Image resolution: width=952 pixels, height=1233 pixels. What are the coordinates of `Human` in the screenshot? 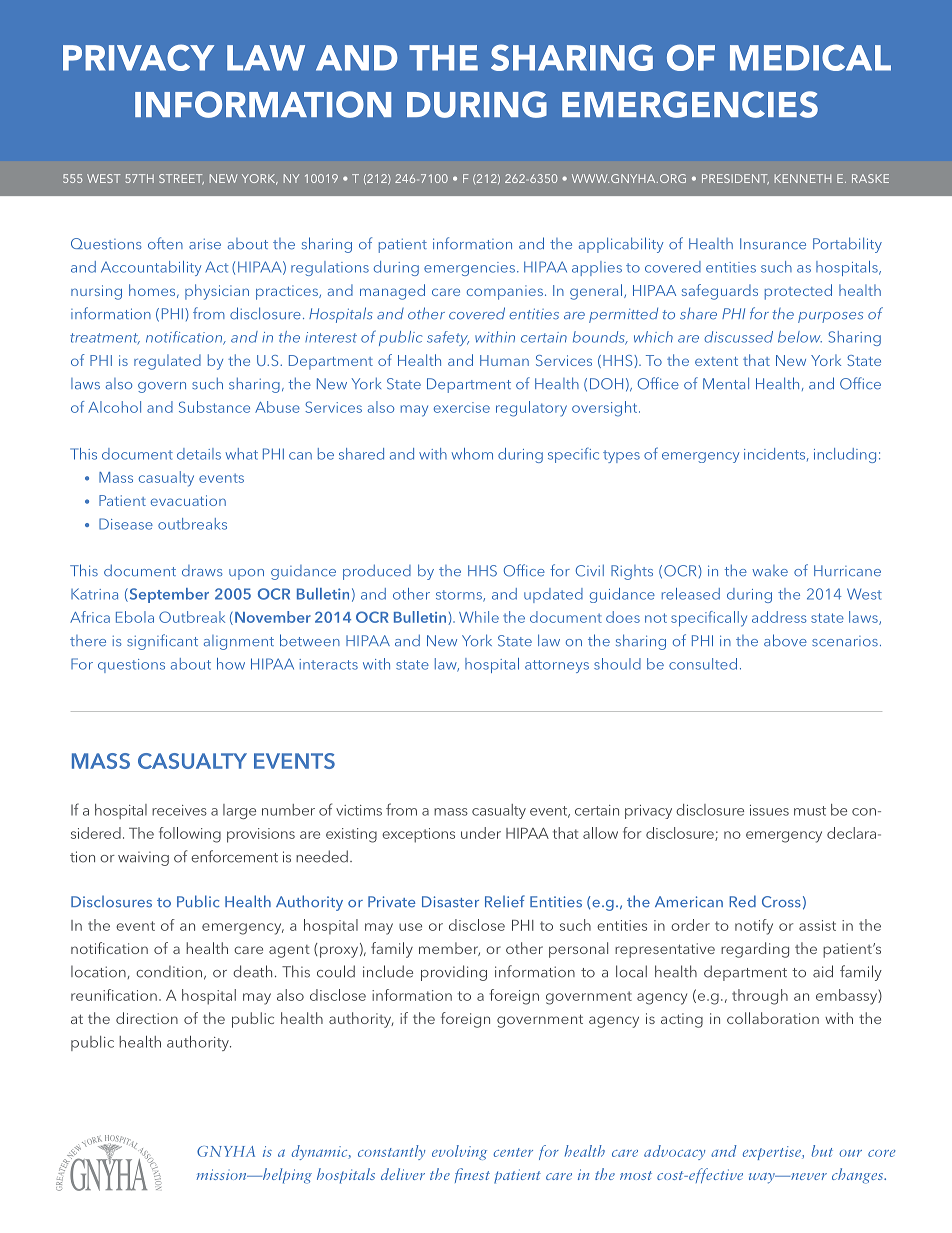 It's located at (504, 360).
